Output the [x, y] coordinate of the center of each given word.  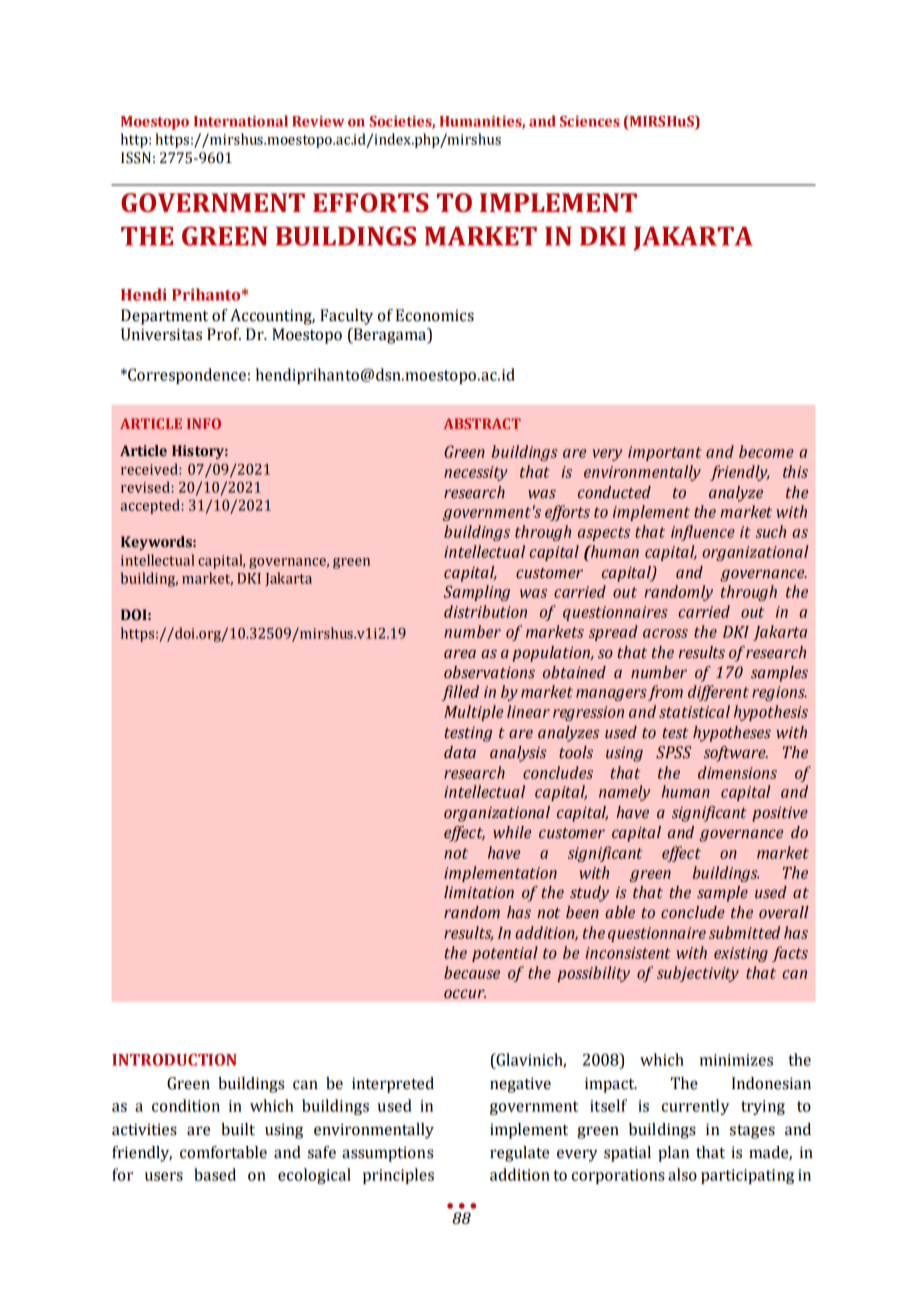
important [665, 453]
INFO [204, 423]
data [460, 752]
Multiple [473, 713]
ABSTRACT [482, 423]
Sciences [590, 121]
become [766, 451]
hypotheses [732, 734]
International [241, 121]
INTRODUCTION [174, 1060]
